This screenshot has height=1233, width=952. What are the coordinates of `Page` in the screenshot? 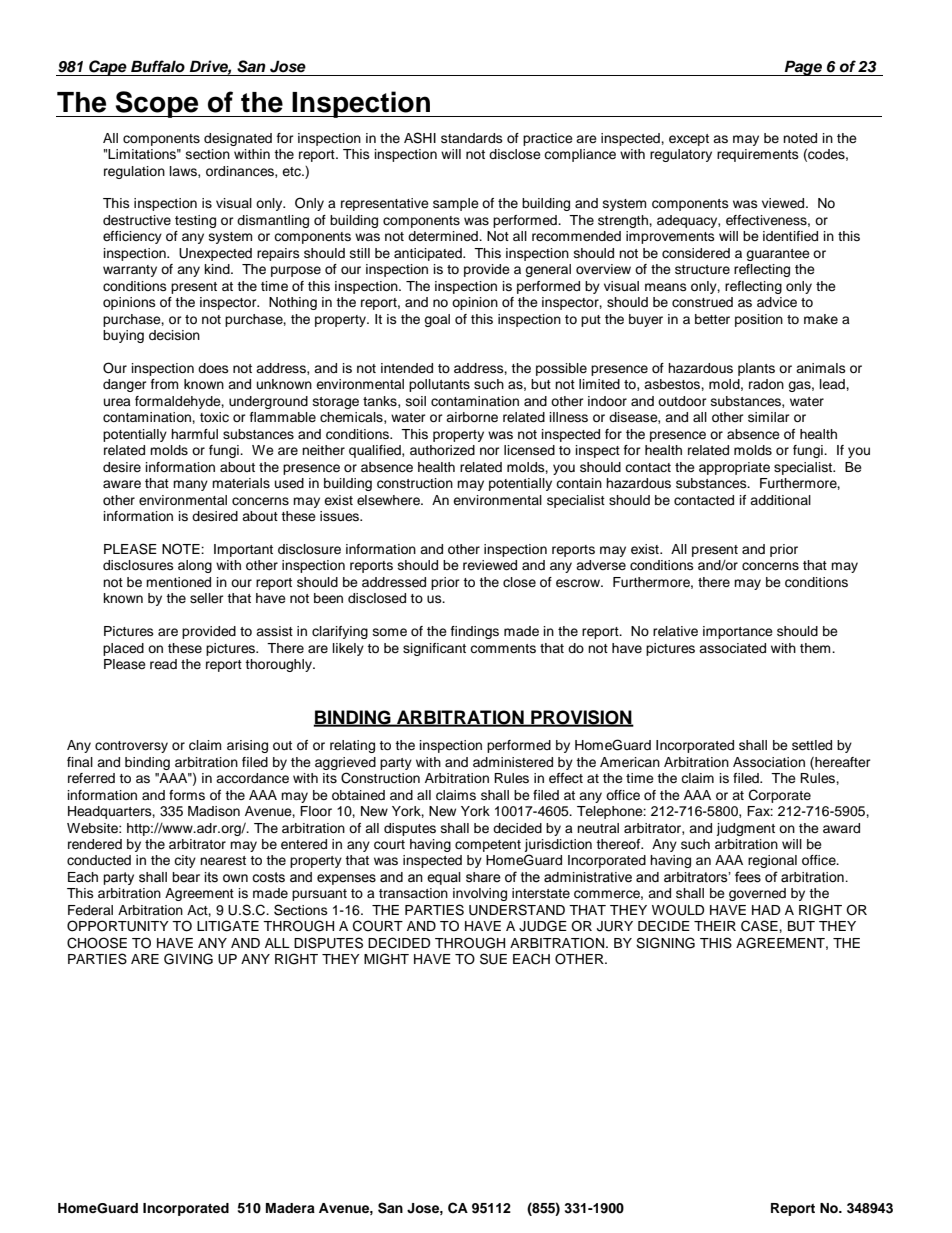 It's located at (803, 68).
